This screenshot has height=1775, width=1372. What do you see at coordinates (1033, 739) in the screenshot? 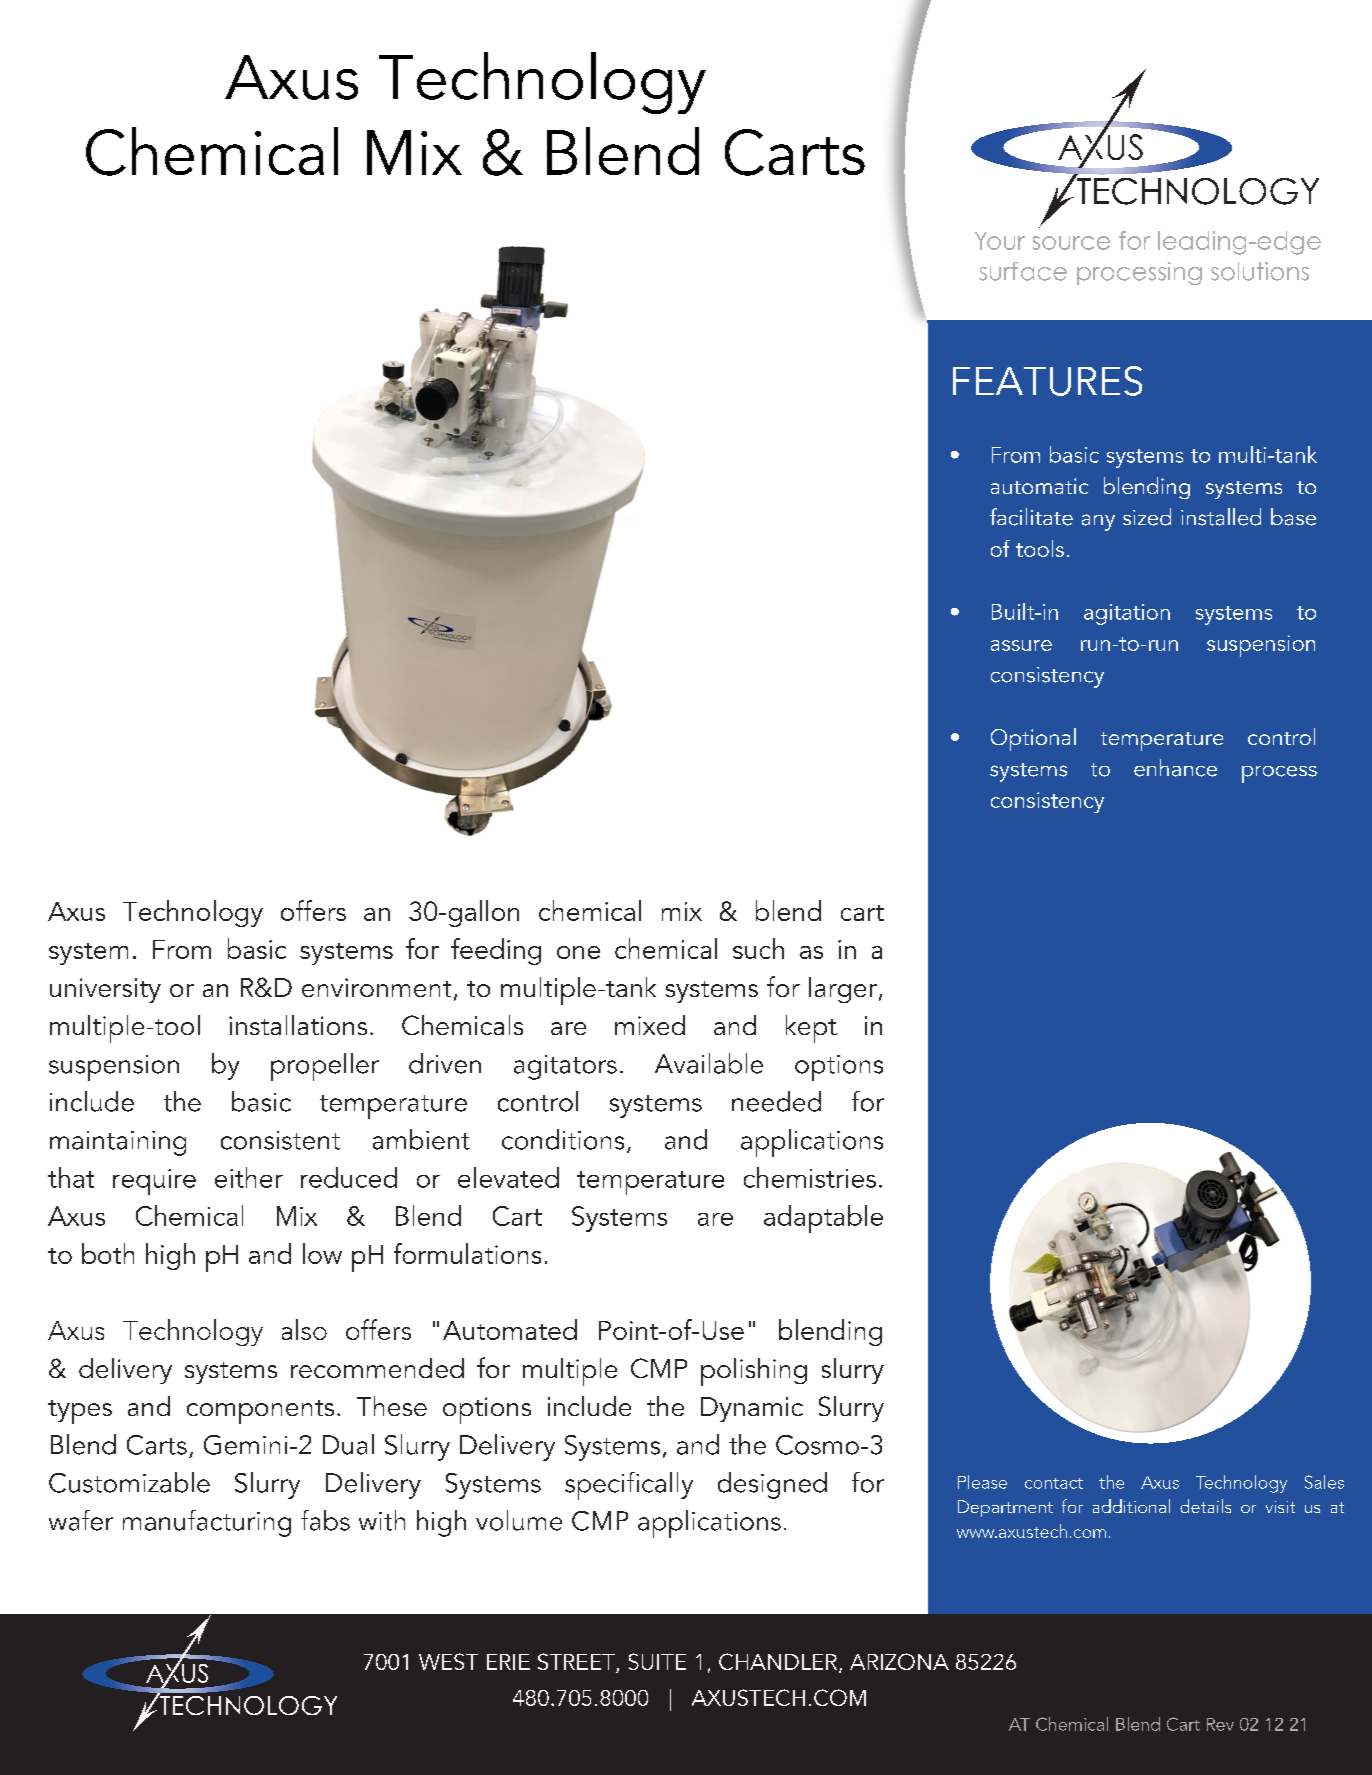
I see `Optional` at bounding box center [1033, 739].
